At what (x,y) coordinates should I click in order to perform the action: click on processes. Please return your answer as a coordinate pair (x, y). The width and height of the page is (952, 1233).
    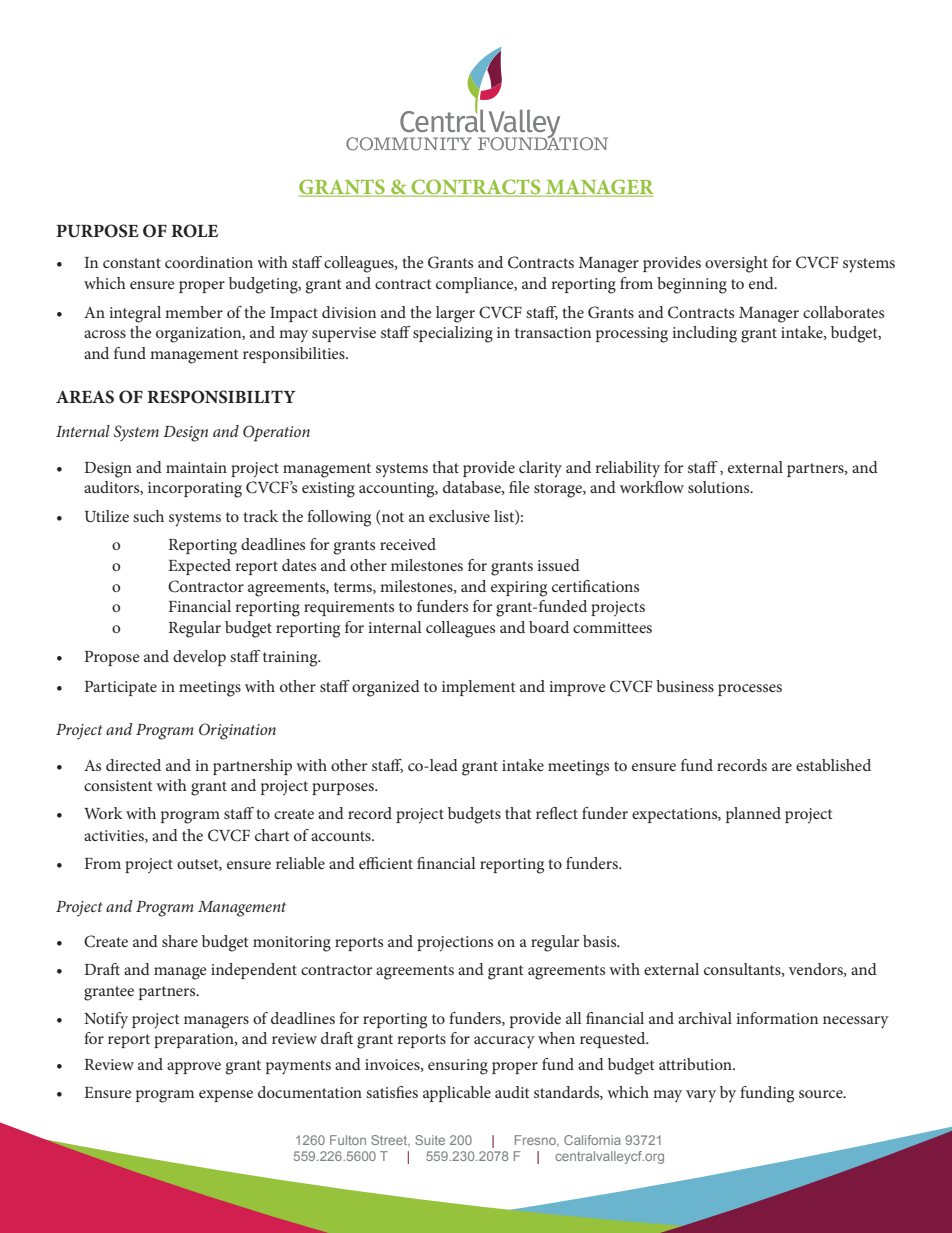
    Looking at the image, I should click on (750, 690).
